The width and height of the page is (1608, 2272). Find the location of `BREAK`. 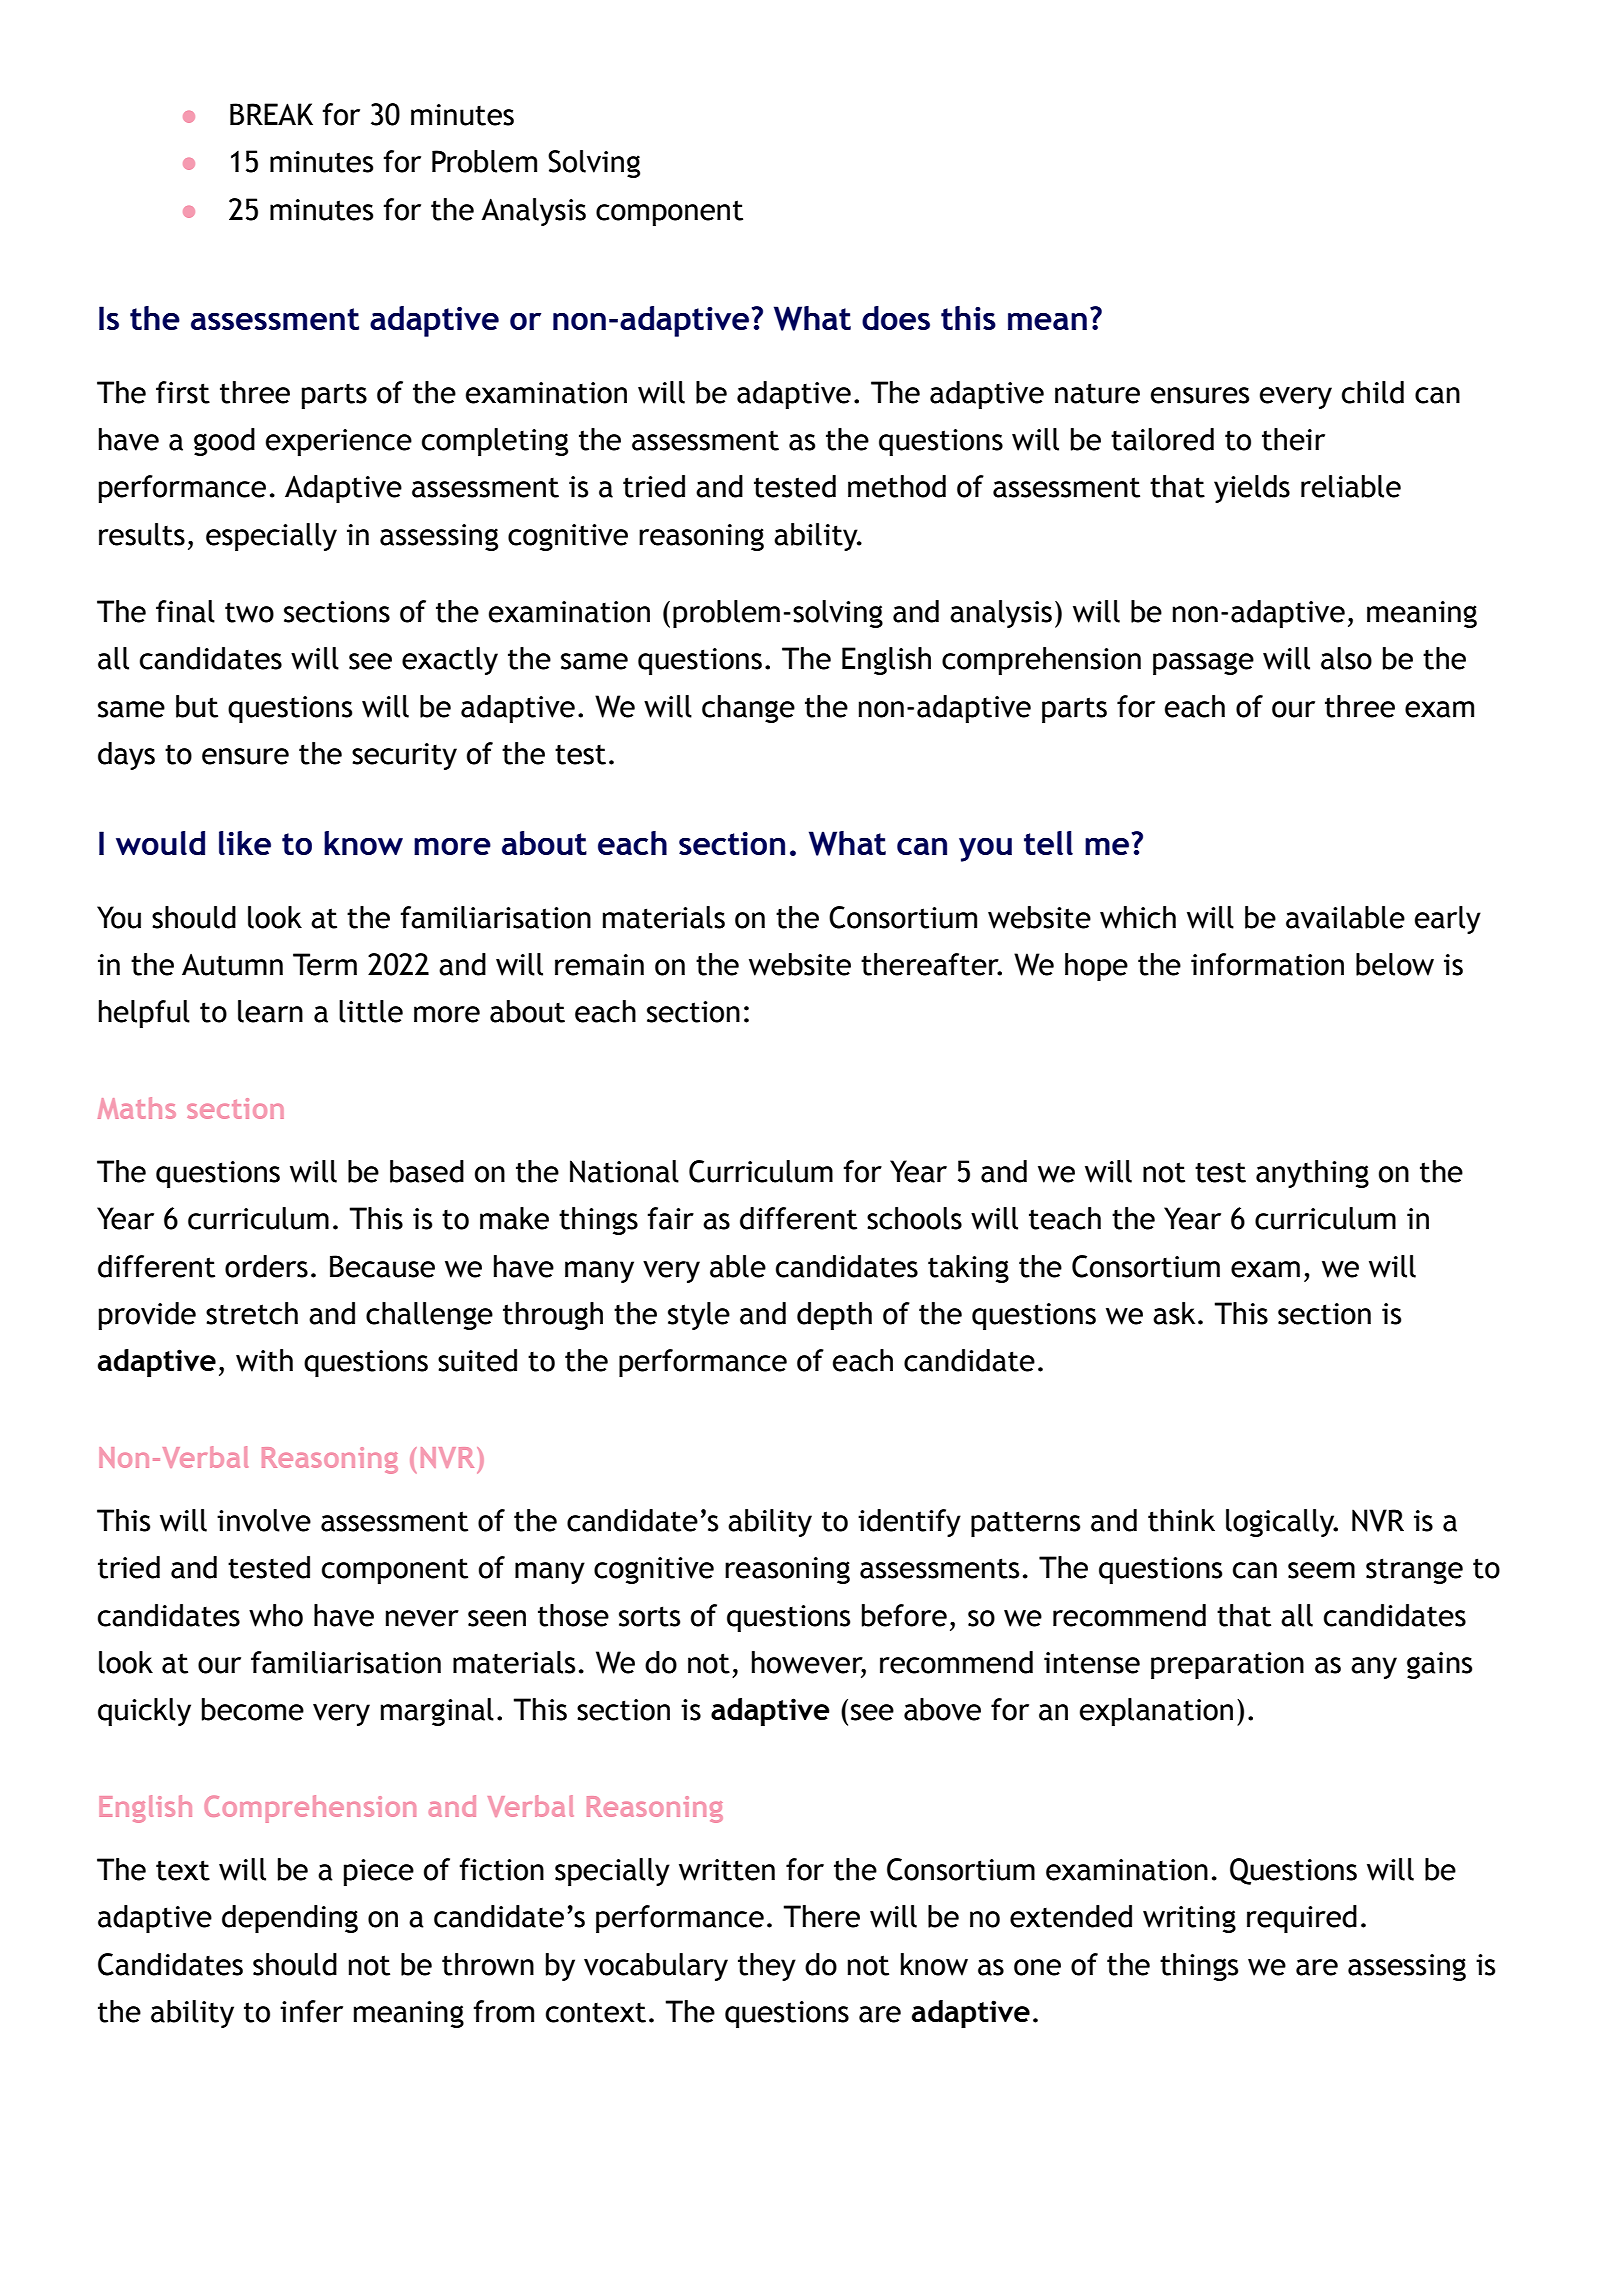

BREAK is located at coordinates (271, 114).
